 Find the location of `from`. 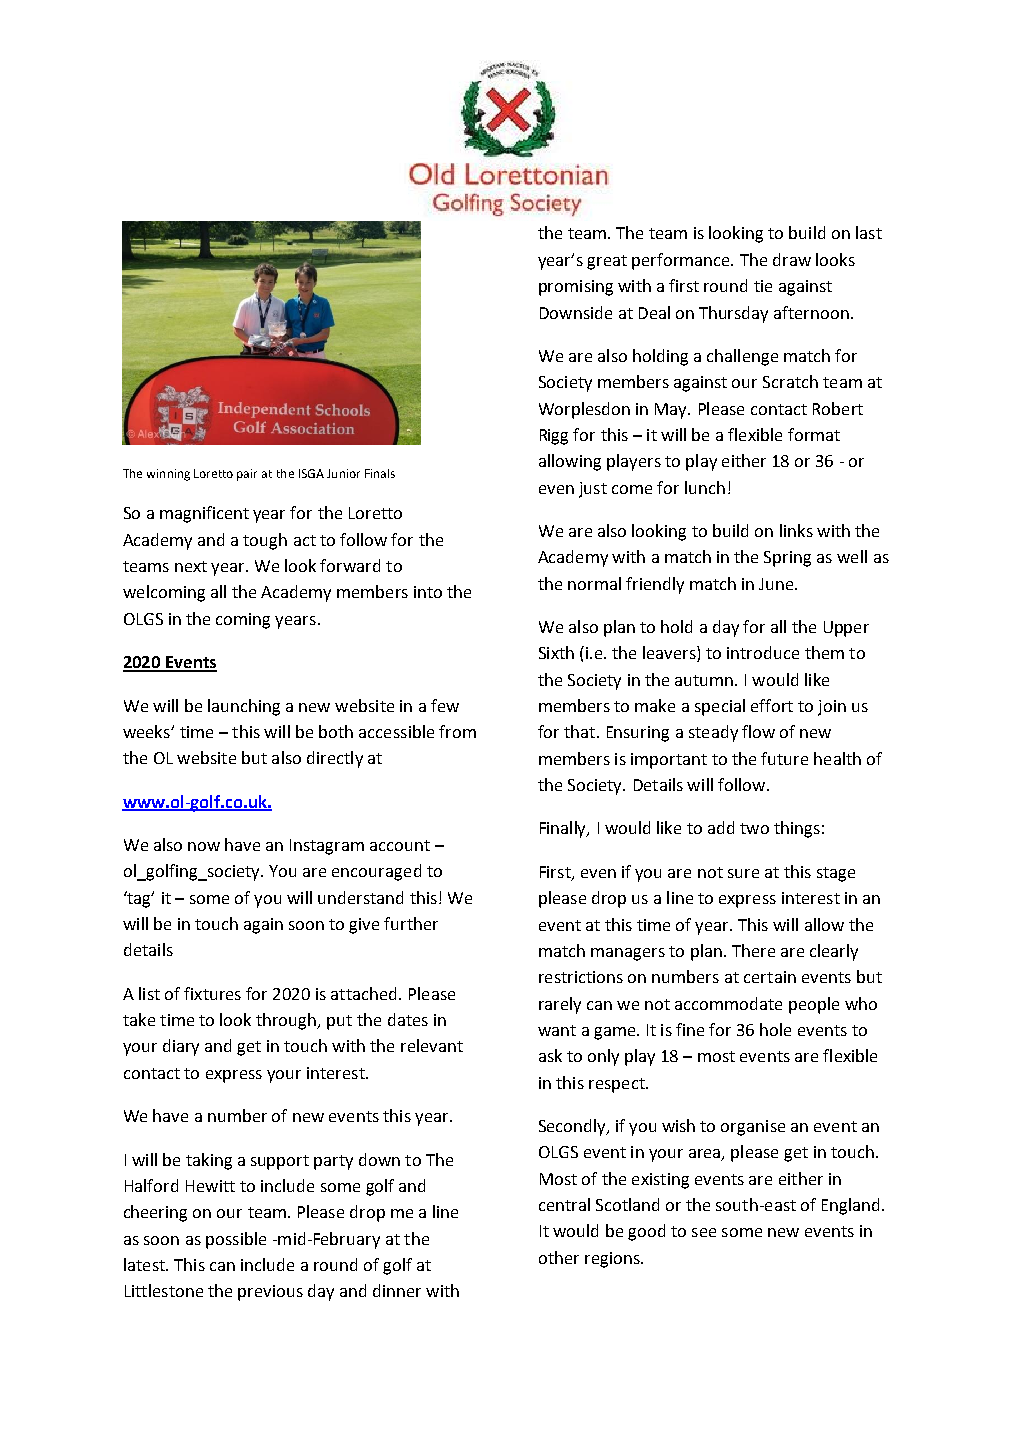

from is located at coordinates (457, 731).
